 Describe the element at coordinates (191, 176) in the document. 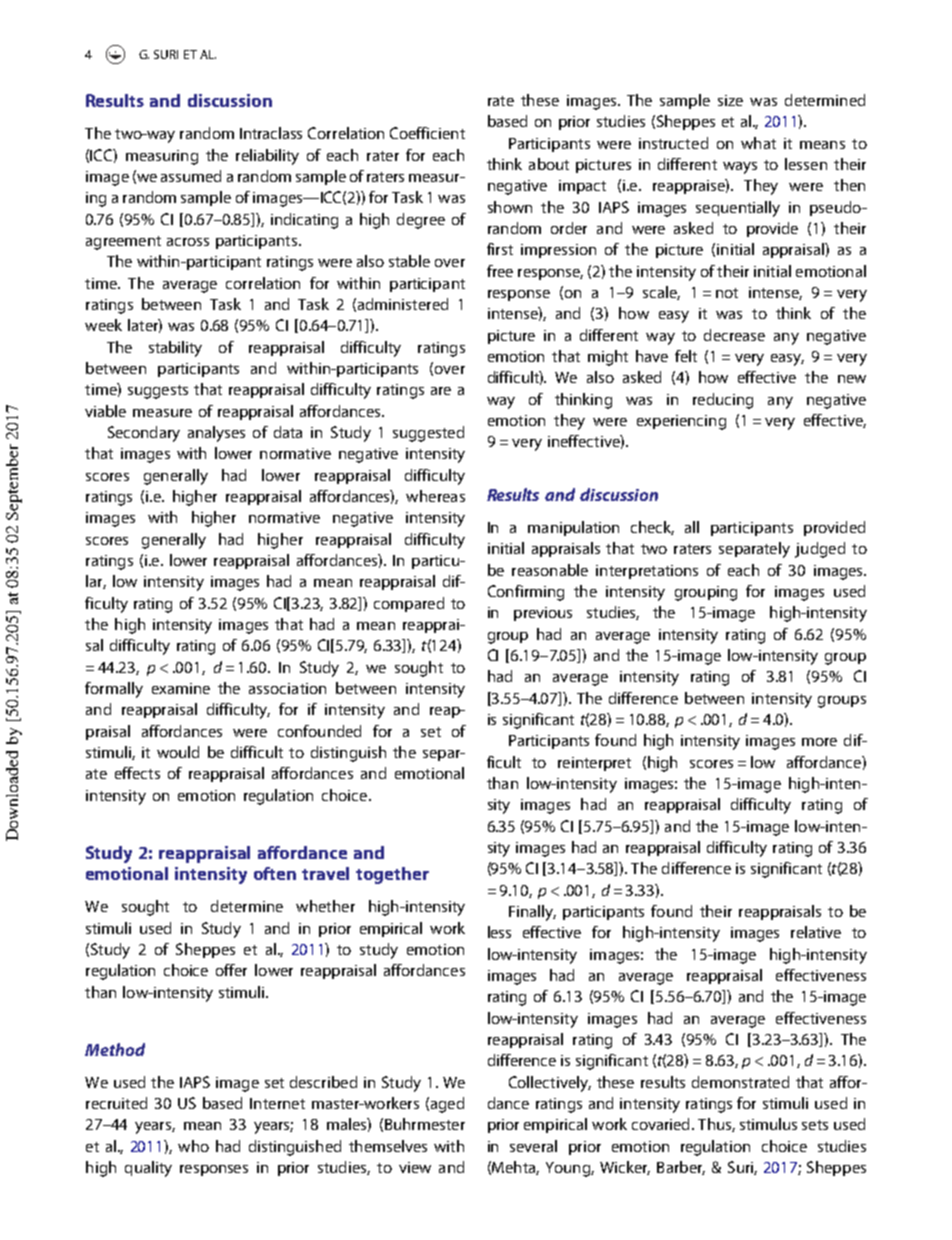

I see `assumed` at that location.
